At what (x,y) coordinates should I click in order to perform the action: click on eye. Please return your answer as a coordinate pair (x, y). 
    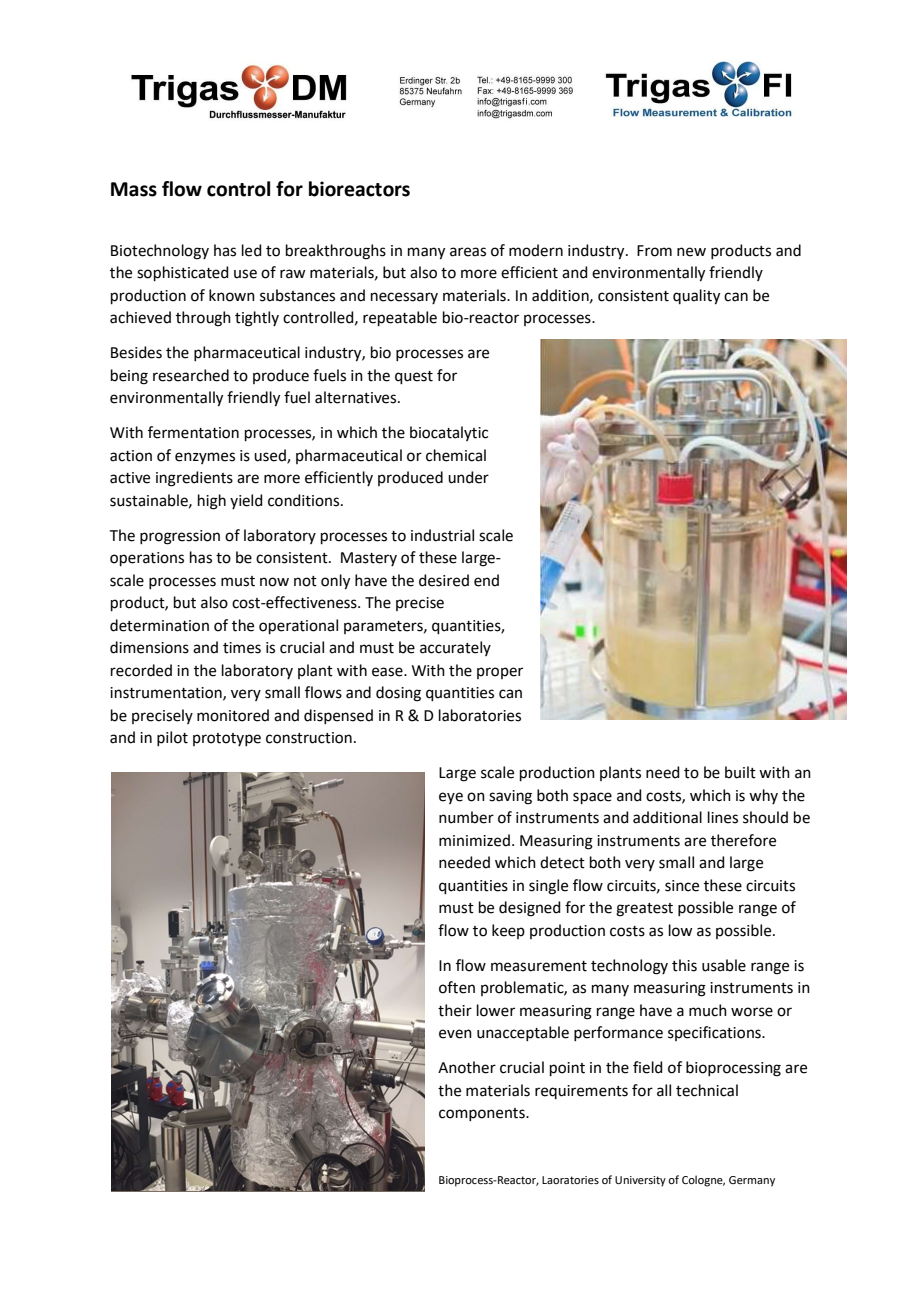
    Looking at the image, I should click on (451, 798).
